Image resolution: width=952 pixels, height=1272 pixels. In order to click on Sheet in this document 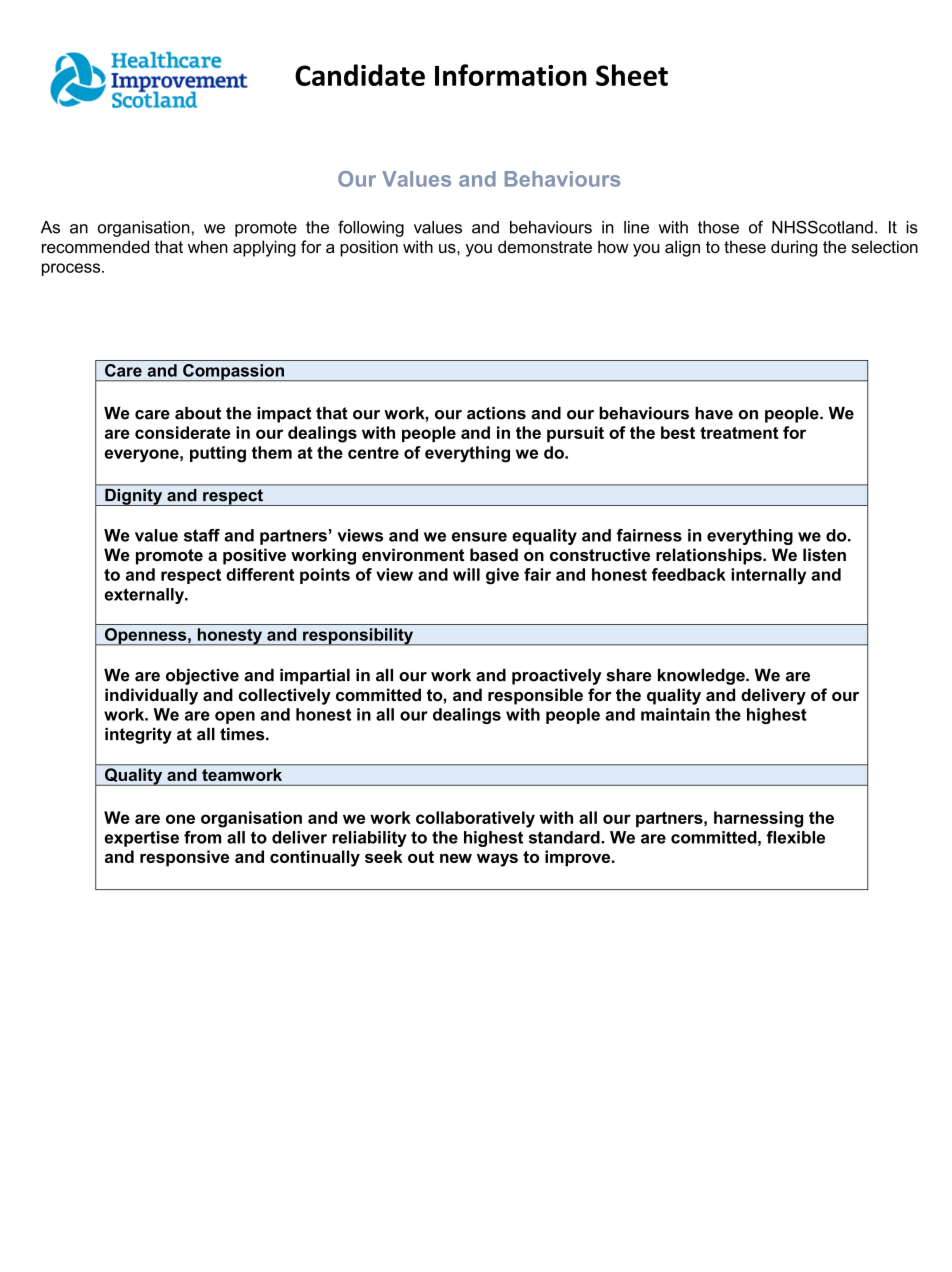, I will do `click(632, 75)`.
